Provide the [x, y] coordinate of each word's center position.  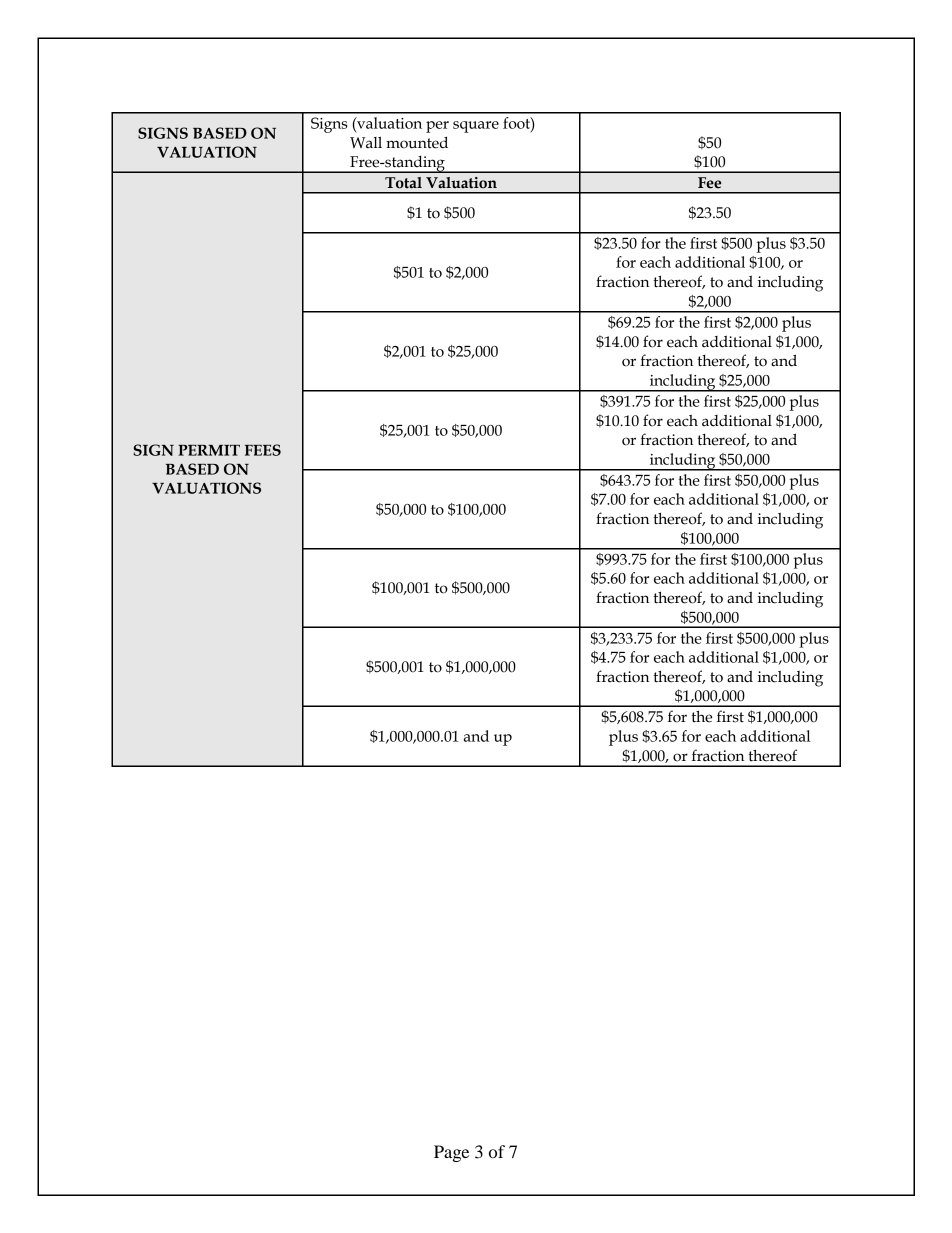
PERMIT [209, 450]
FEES [263, 450]
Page [451, 1153]
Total [403, 183]
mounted [417, 142]
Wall [366, 142]
